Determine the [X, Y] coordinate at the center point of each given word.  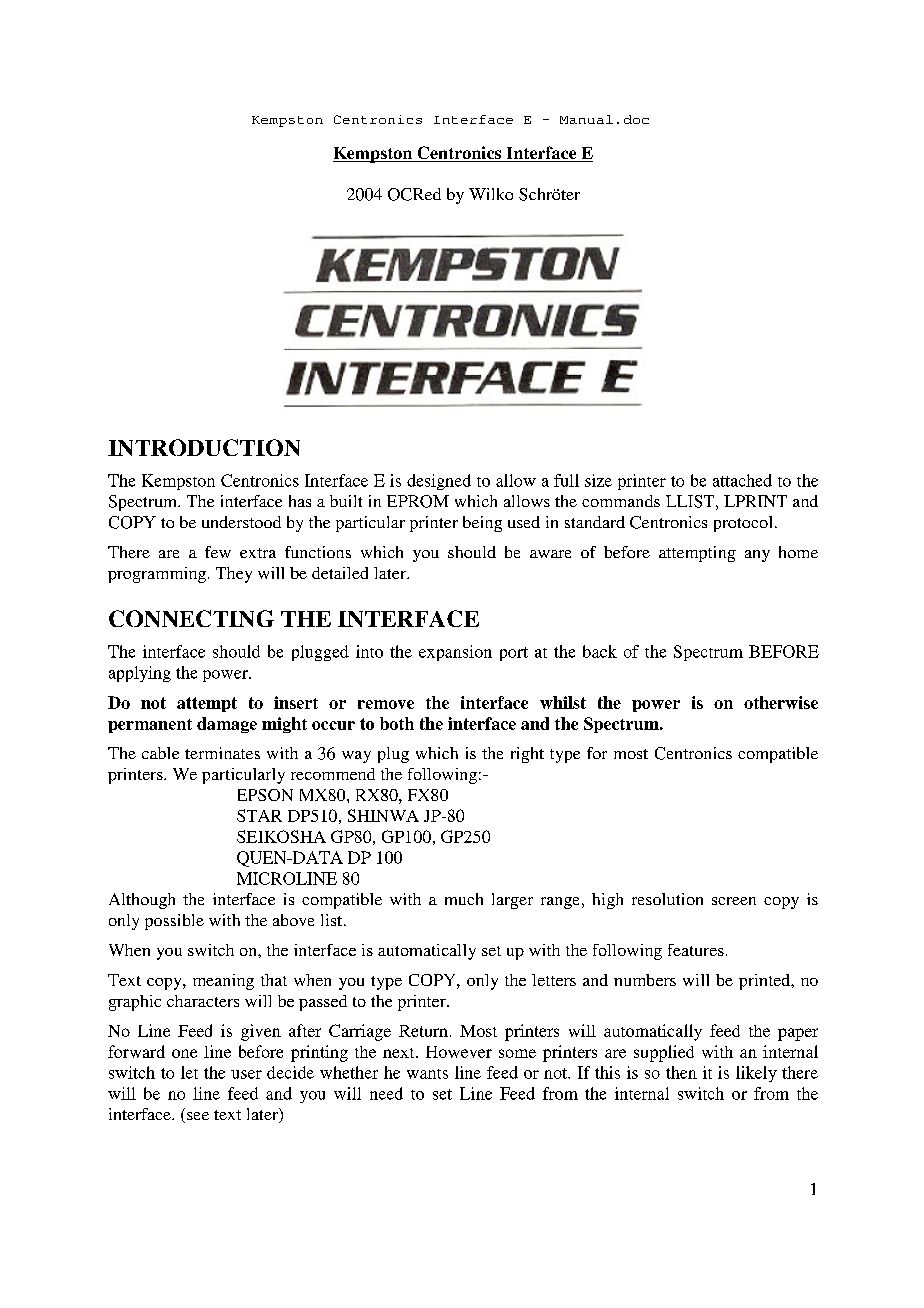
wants [427, 1074]
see [198, 1116]
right [527, 755]
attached [742, 480]
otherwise [781, 702]
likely [756, 1074]
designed [439, 482]
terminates [222, 753]
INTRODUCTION [204, 447]
